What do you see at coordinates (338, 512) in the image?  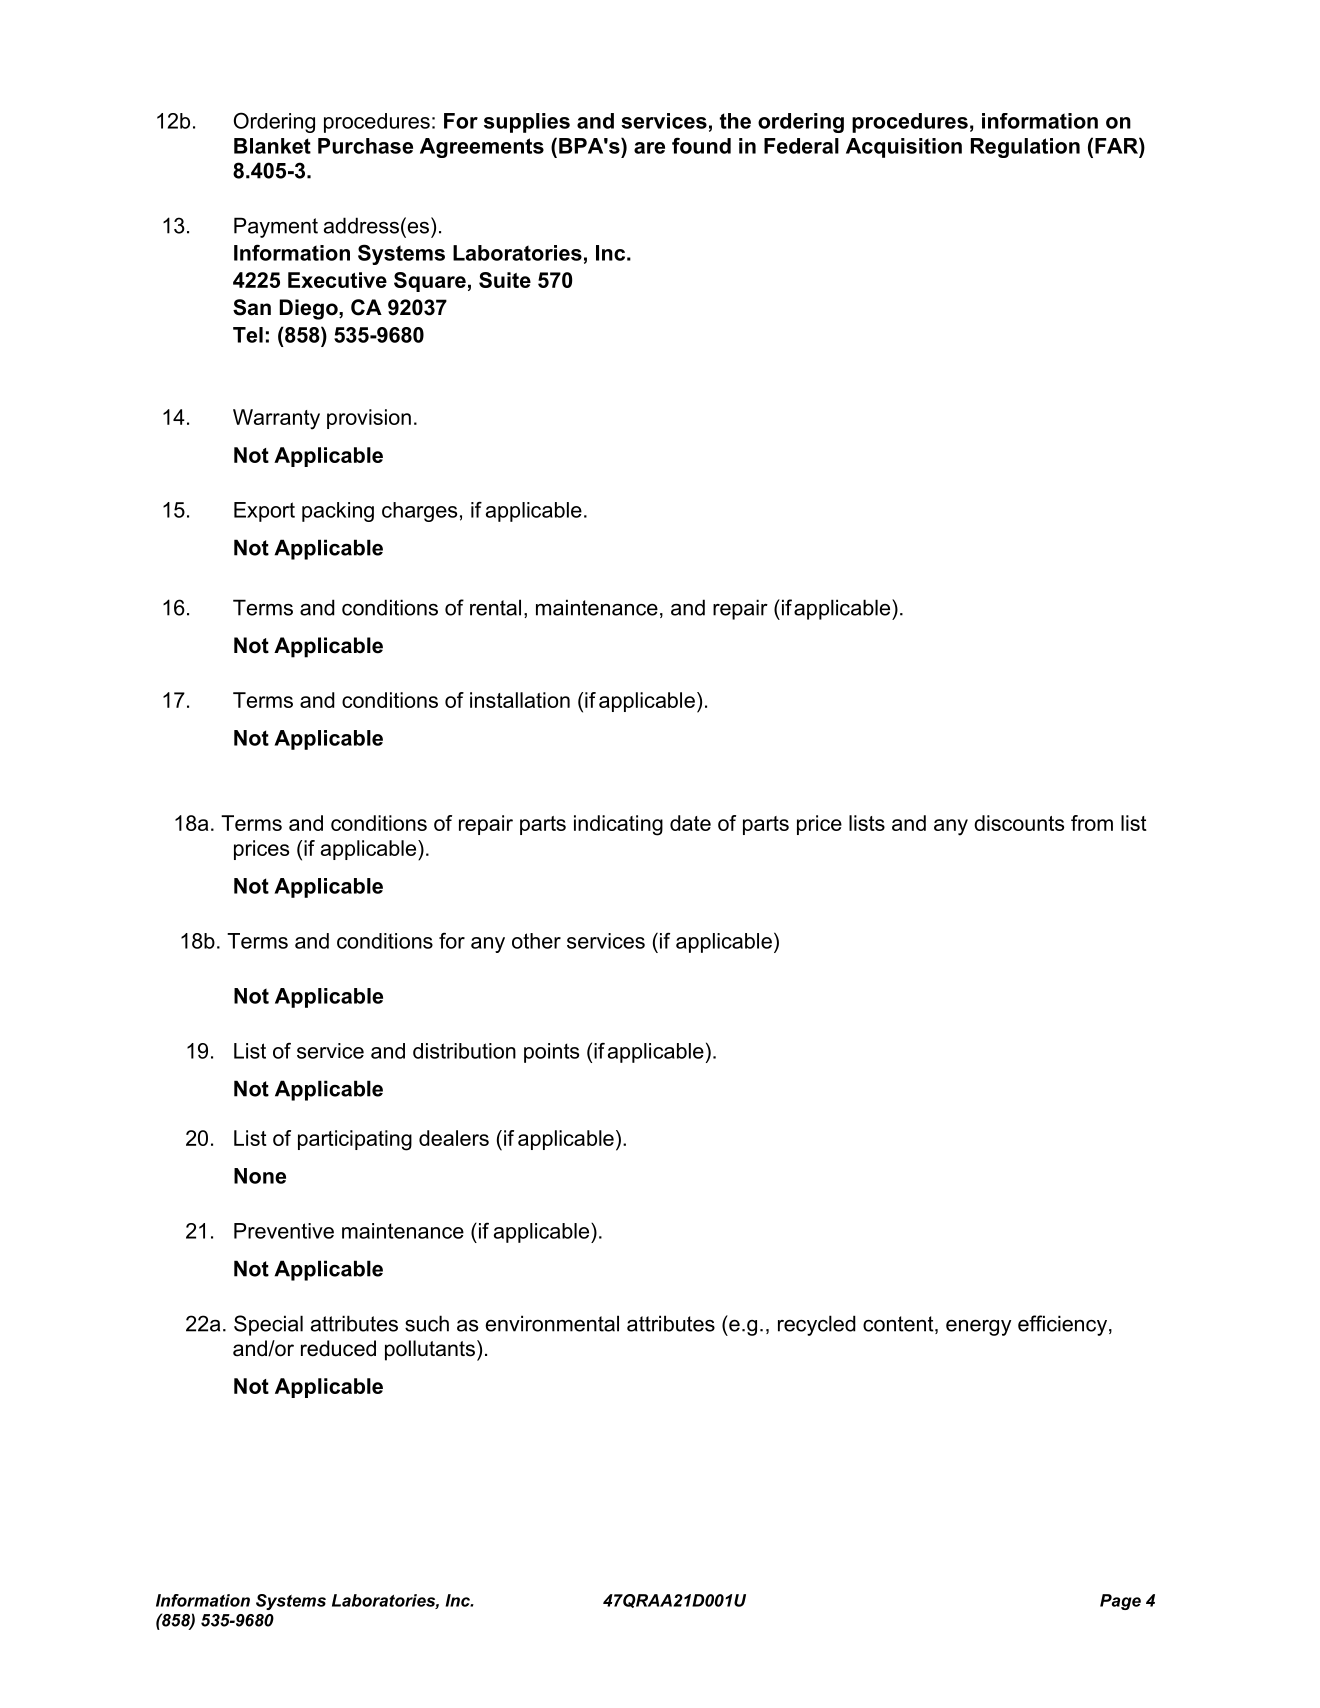 I see `packing` at bounding box center [338, 512].
